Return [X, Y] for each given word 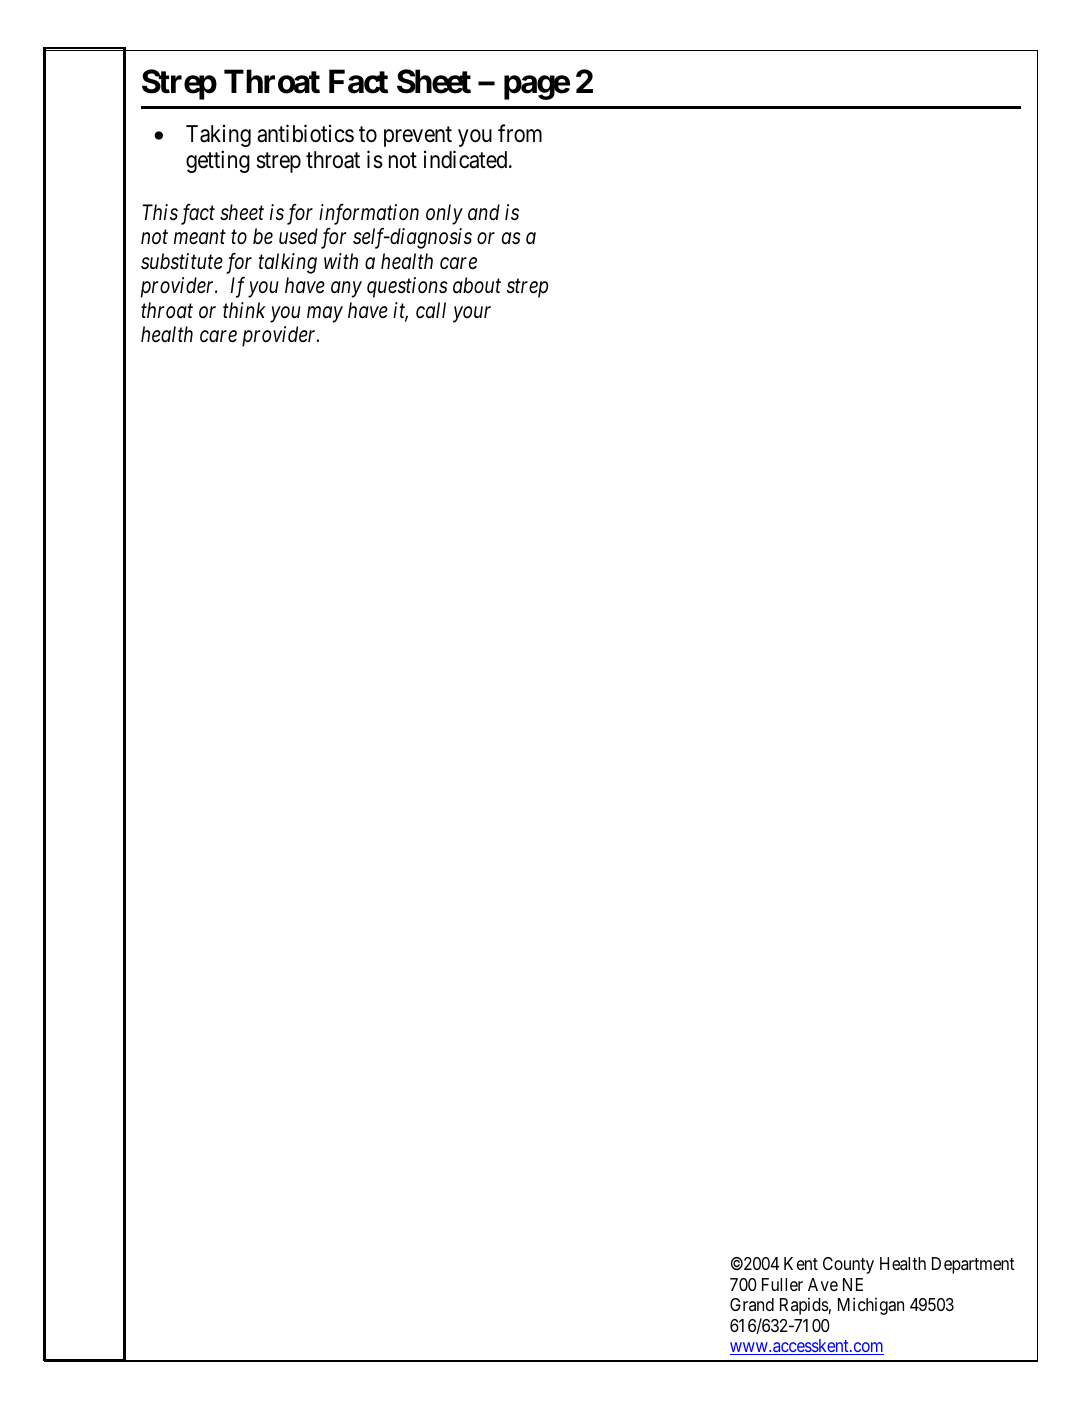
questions [407, 287]
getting [218, 161]
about [477, 285]
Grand [752, 1304]
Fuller [782, 1284]
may [325, 315]
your [472, 315]
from [520, 133]
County [848, 1265]
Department [973, 1265]
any [346, 290]
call [431, 310]
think [244, 310]
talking [288, 263]
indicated [467, 159]
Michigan [871, 1306]
